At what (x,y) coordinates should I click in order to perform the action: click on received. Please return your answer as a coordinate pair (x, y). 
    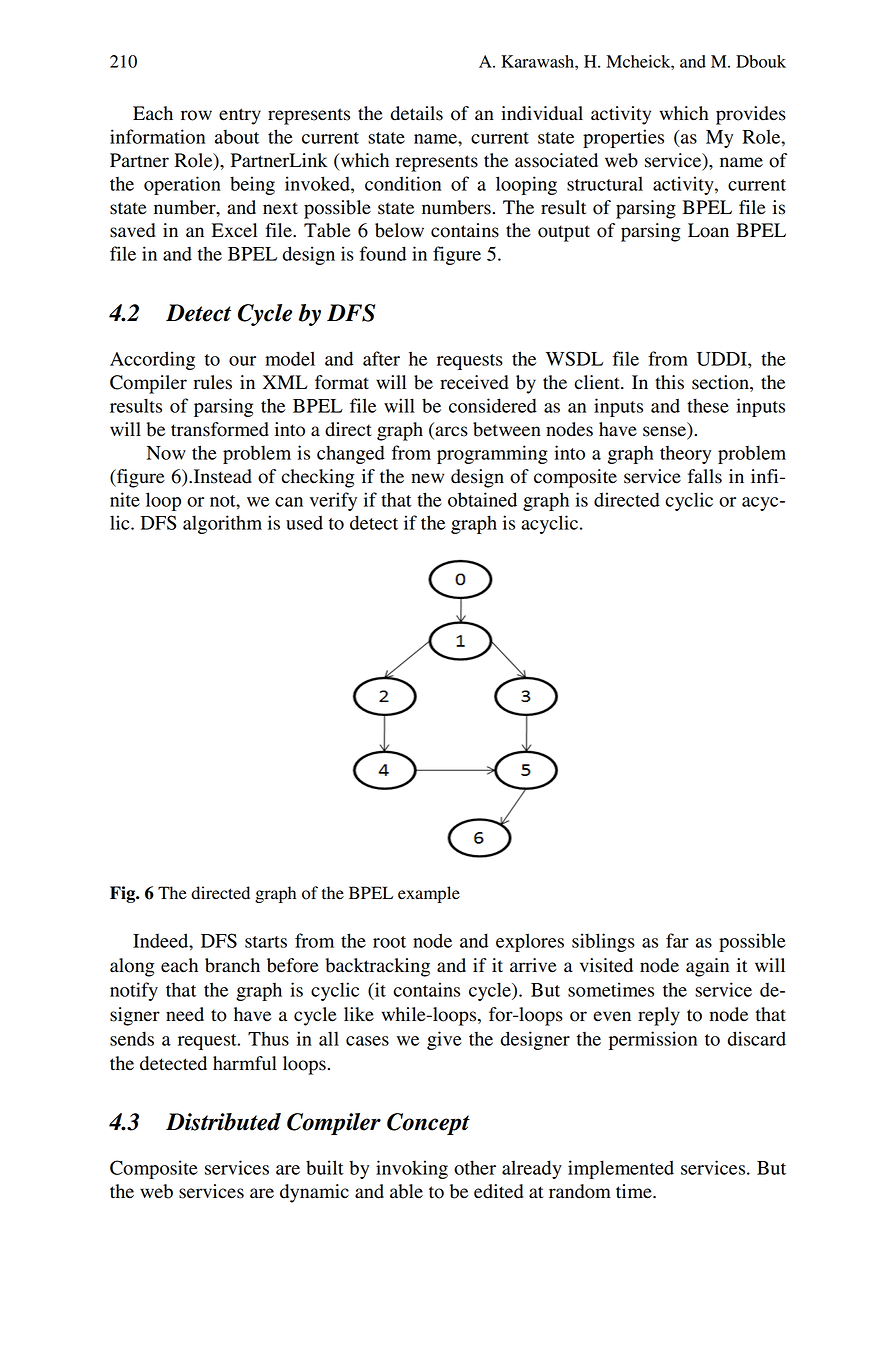
    Looking at the image, I should click on (474, 382).
